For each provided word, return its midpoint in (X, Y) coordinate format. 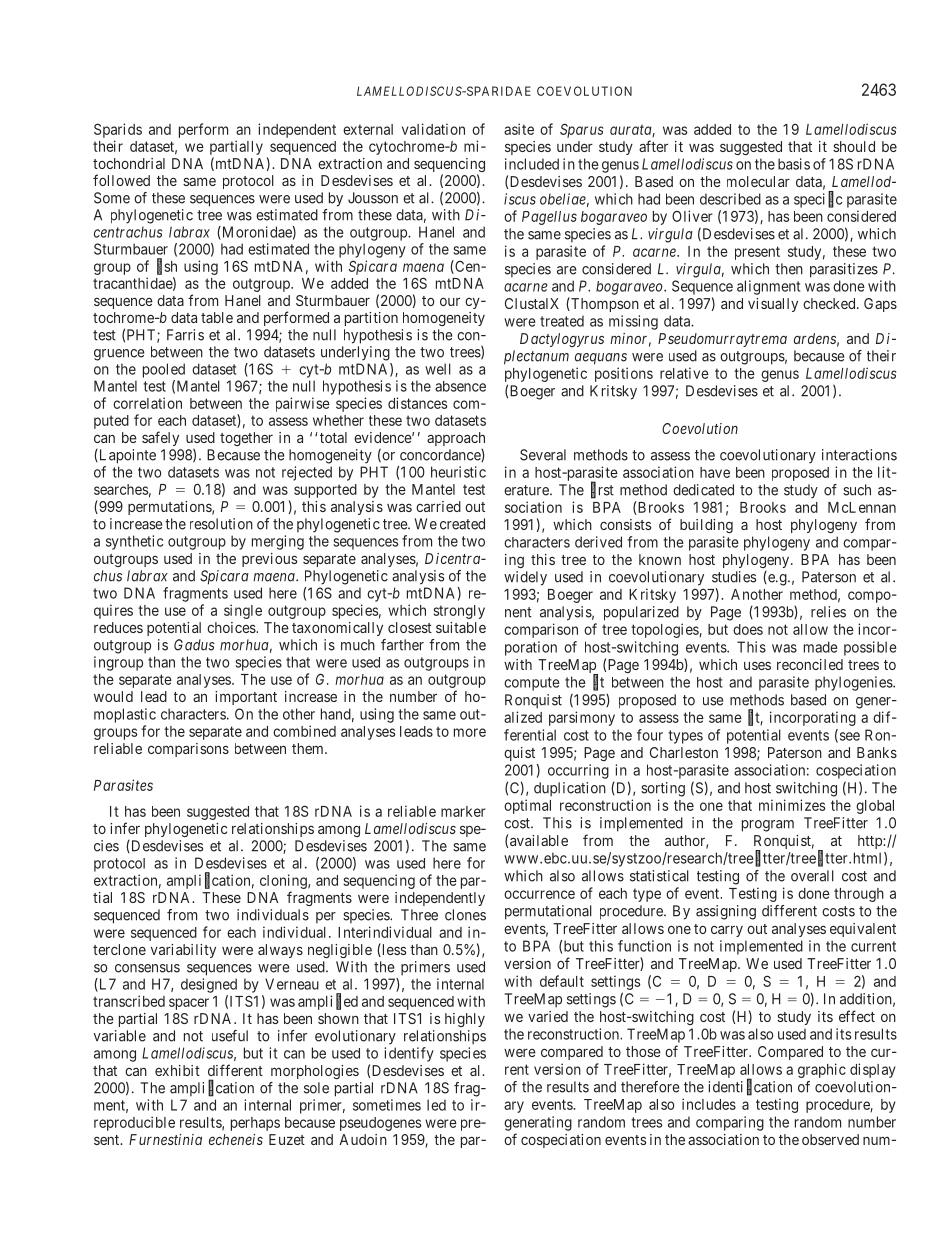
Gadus (194, 645)
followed (121, 180)
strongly (459, 612)
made (821, 647)
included (532, 164)
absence (460, 386)
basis (794, 164)
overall (812, 876)
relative (684, 373)
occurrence (539, 894)
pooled (164, 370)
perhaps (255, 1124)
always (280, 951)
